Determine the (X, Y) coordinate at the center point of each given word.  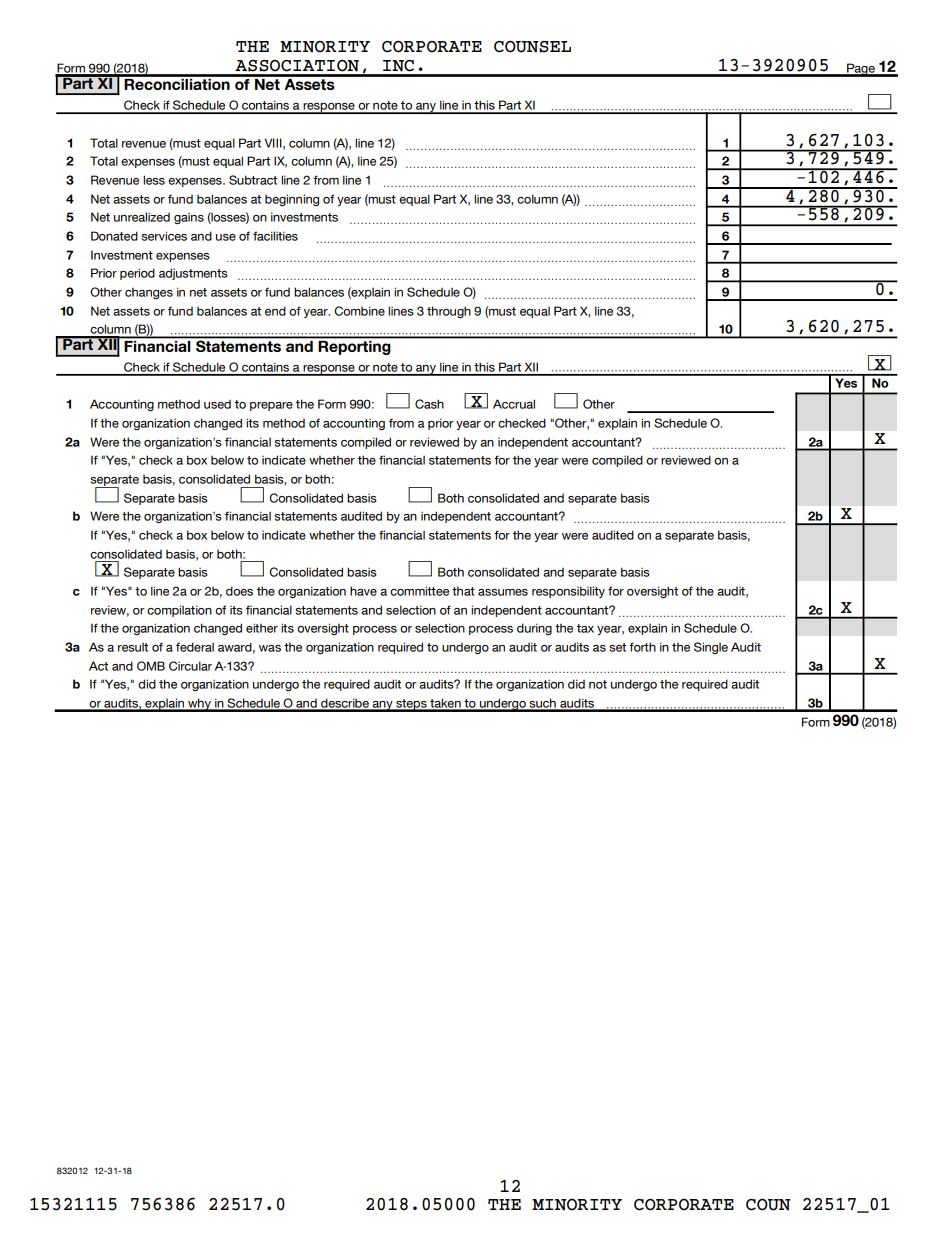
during (534, 629)
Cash (429, 404)
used (217, 404)
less (154, 180)
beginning (292, 200)
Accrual (514, 404)
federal (195, 647)
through (449, 312)
